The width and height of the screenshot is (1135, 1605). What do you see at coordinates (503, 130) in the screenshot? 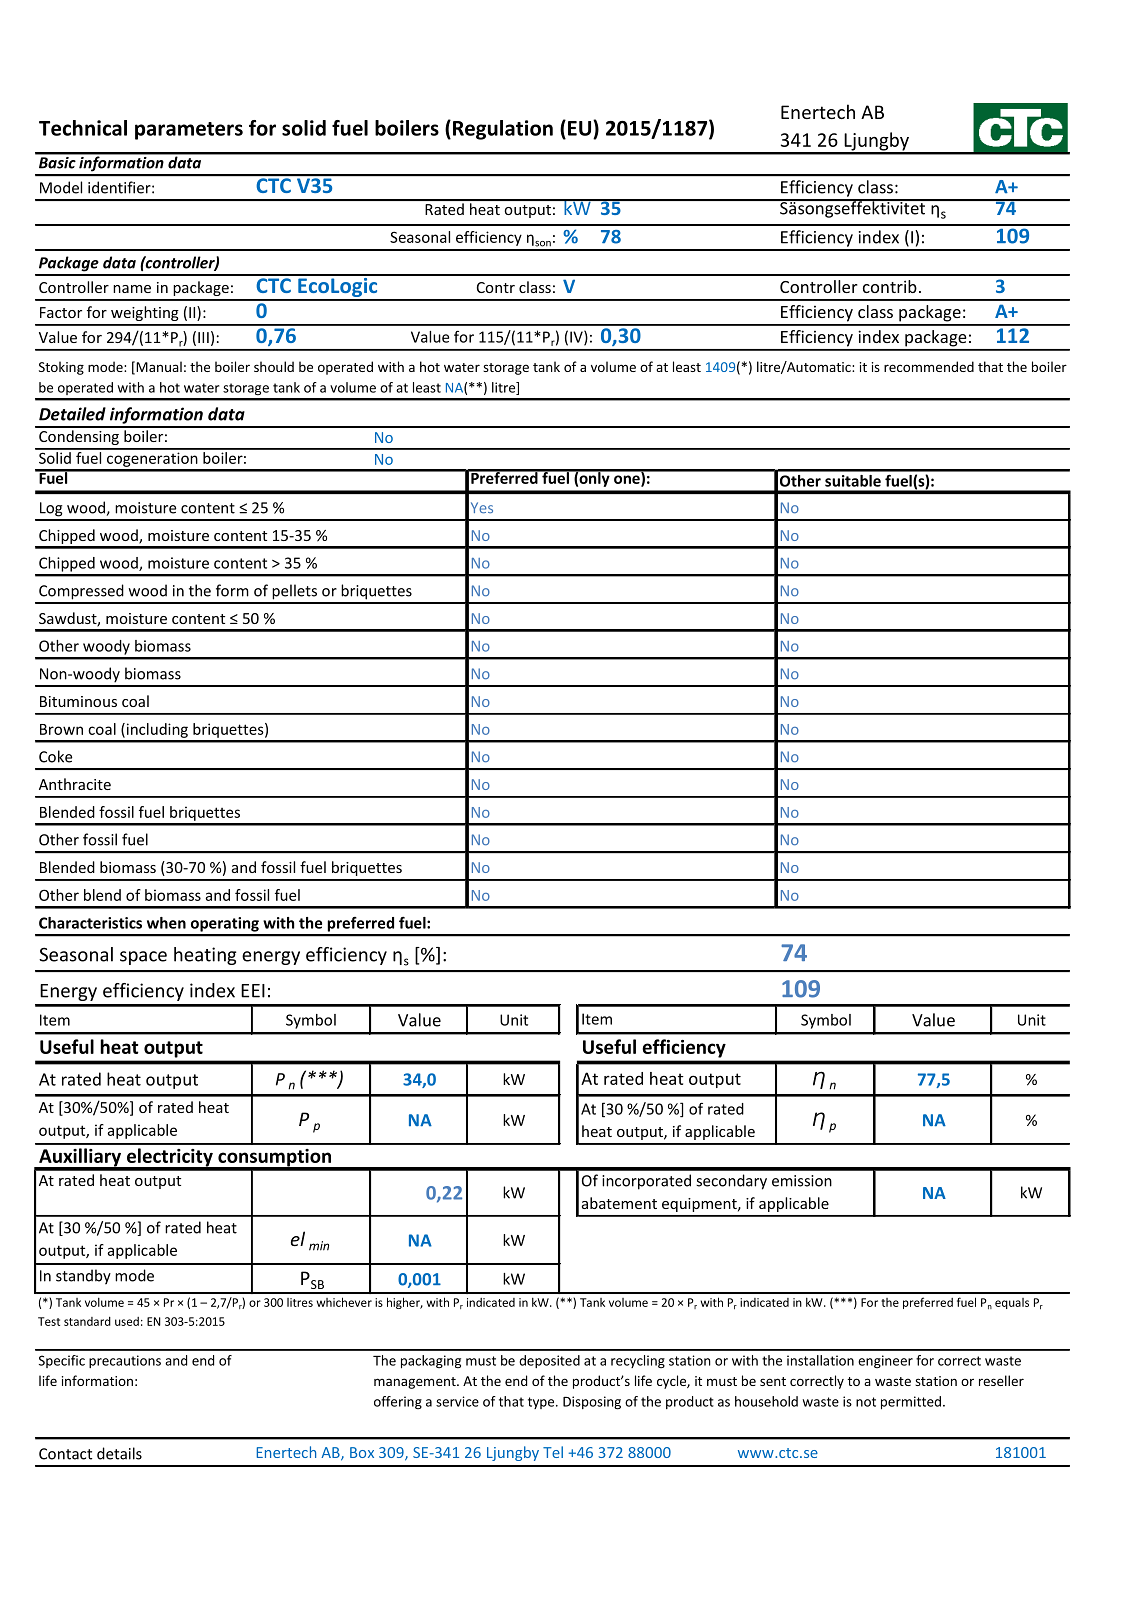
I see `Regulation` at bounding box center [503, 130].
